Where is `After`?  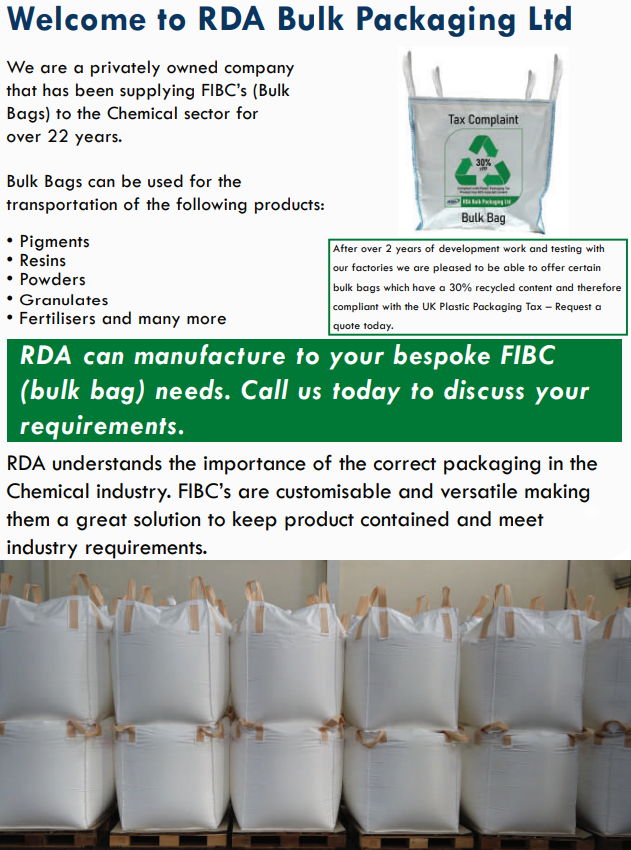
After is located at coordinates (345, 248).
